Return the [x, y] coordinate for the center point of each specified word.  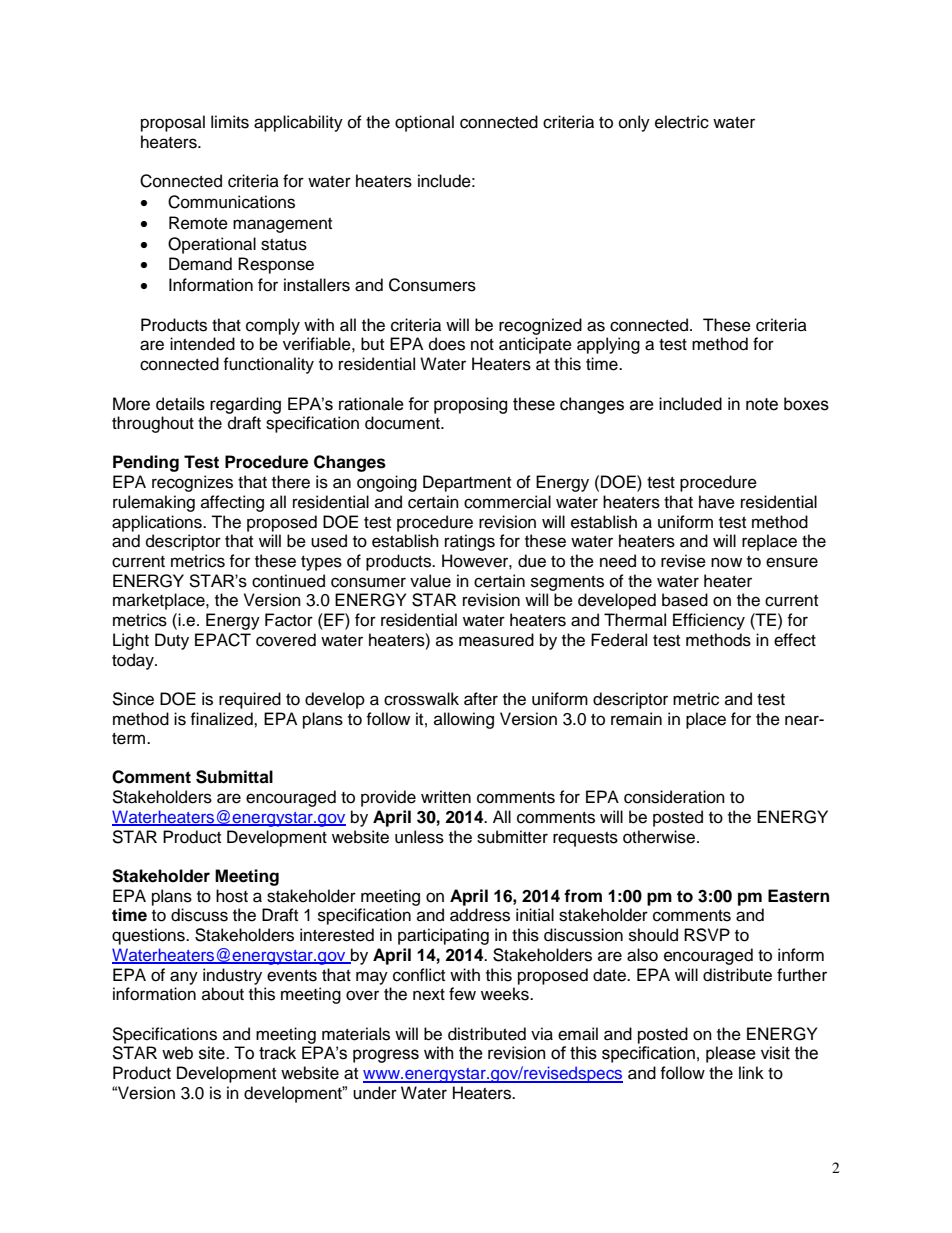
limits [230, 122]
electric [682, 122]
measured [496, 640]
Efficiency [709, 621]
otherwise [660, 837]
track [277, 1053]
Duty [172, 641]
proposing [471, 405]
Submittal [234, 777]
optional [424, 123]
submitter [512, 837]
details [180, 404]
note [762, 404]
